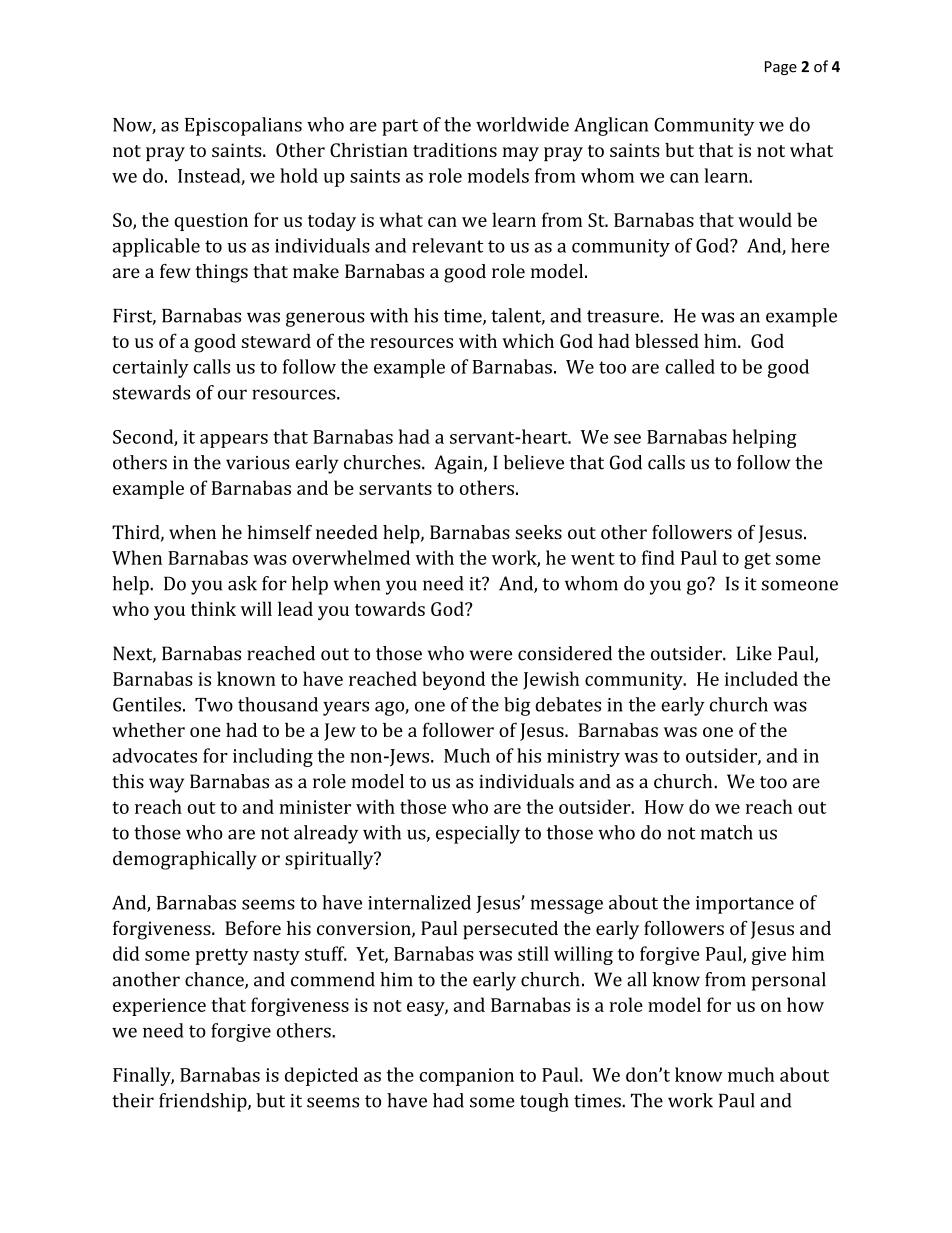 The width and height of the page is (952, 1233). Describe the element at coordinates (243, 126) in the page. I see `Episcopalians` at that location.
